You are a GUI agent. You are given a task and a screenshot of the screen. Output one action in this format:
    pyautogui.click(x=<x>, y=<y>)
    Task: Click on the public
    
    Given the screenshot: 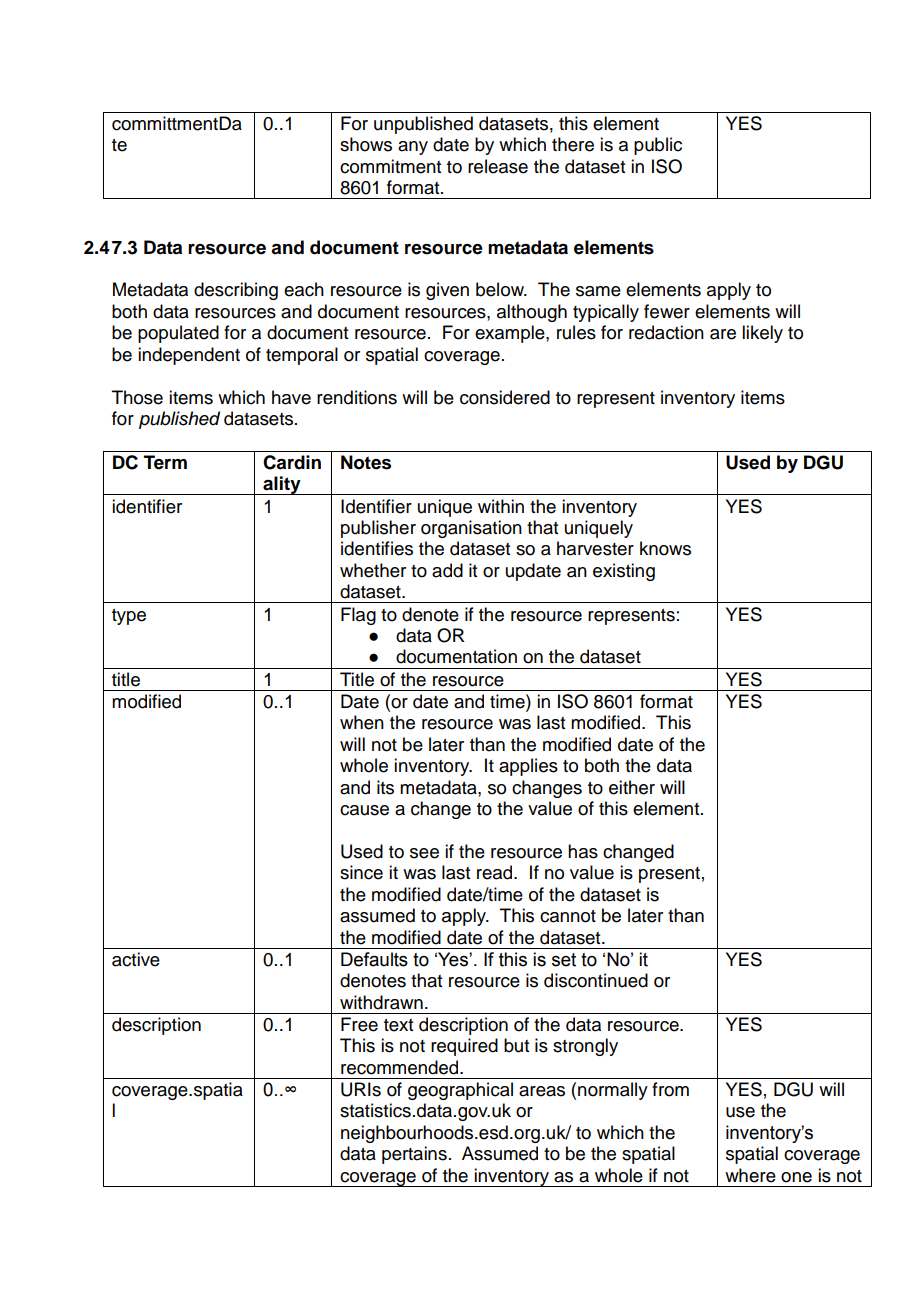 What is the action you would take?
    pyautogui.click(x=658, y=146)
